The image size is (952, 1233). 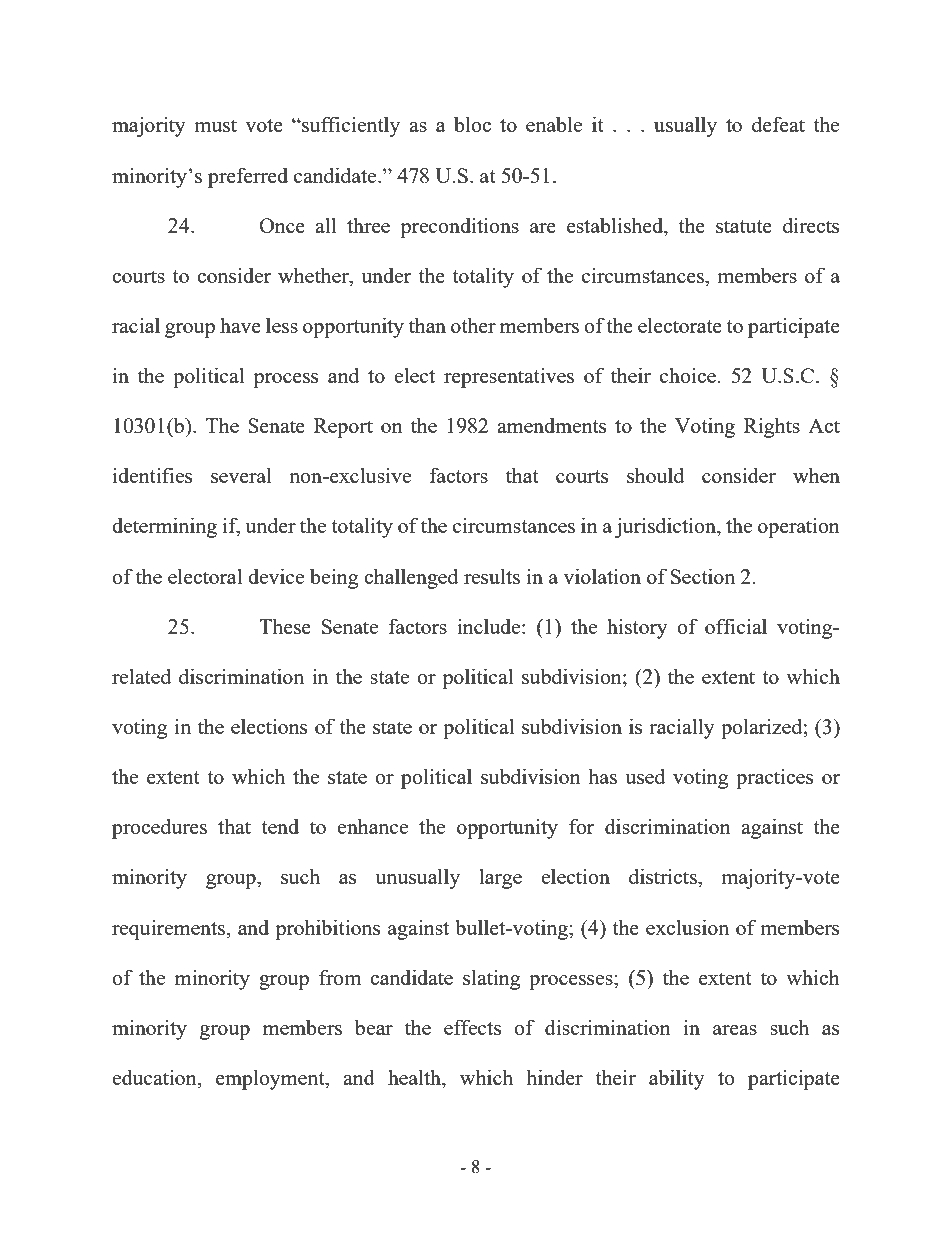 What do you see at coordinates (248, 177) in the document?
I see `preferred` at bounding box center [248, 177].
